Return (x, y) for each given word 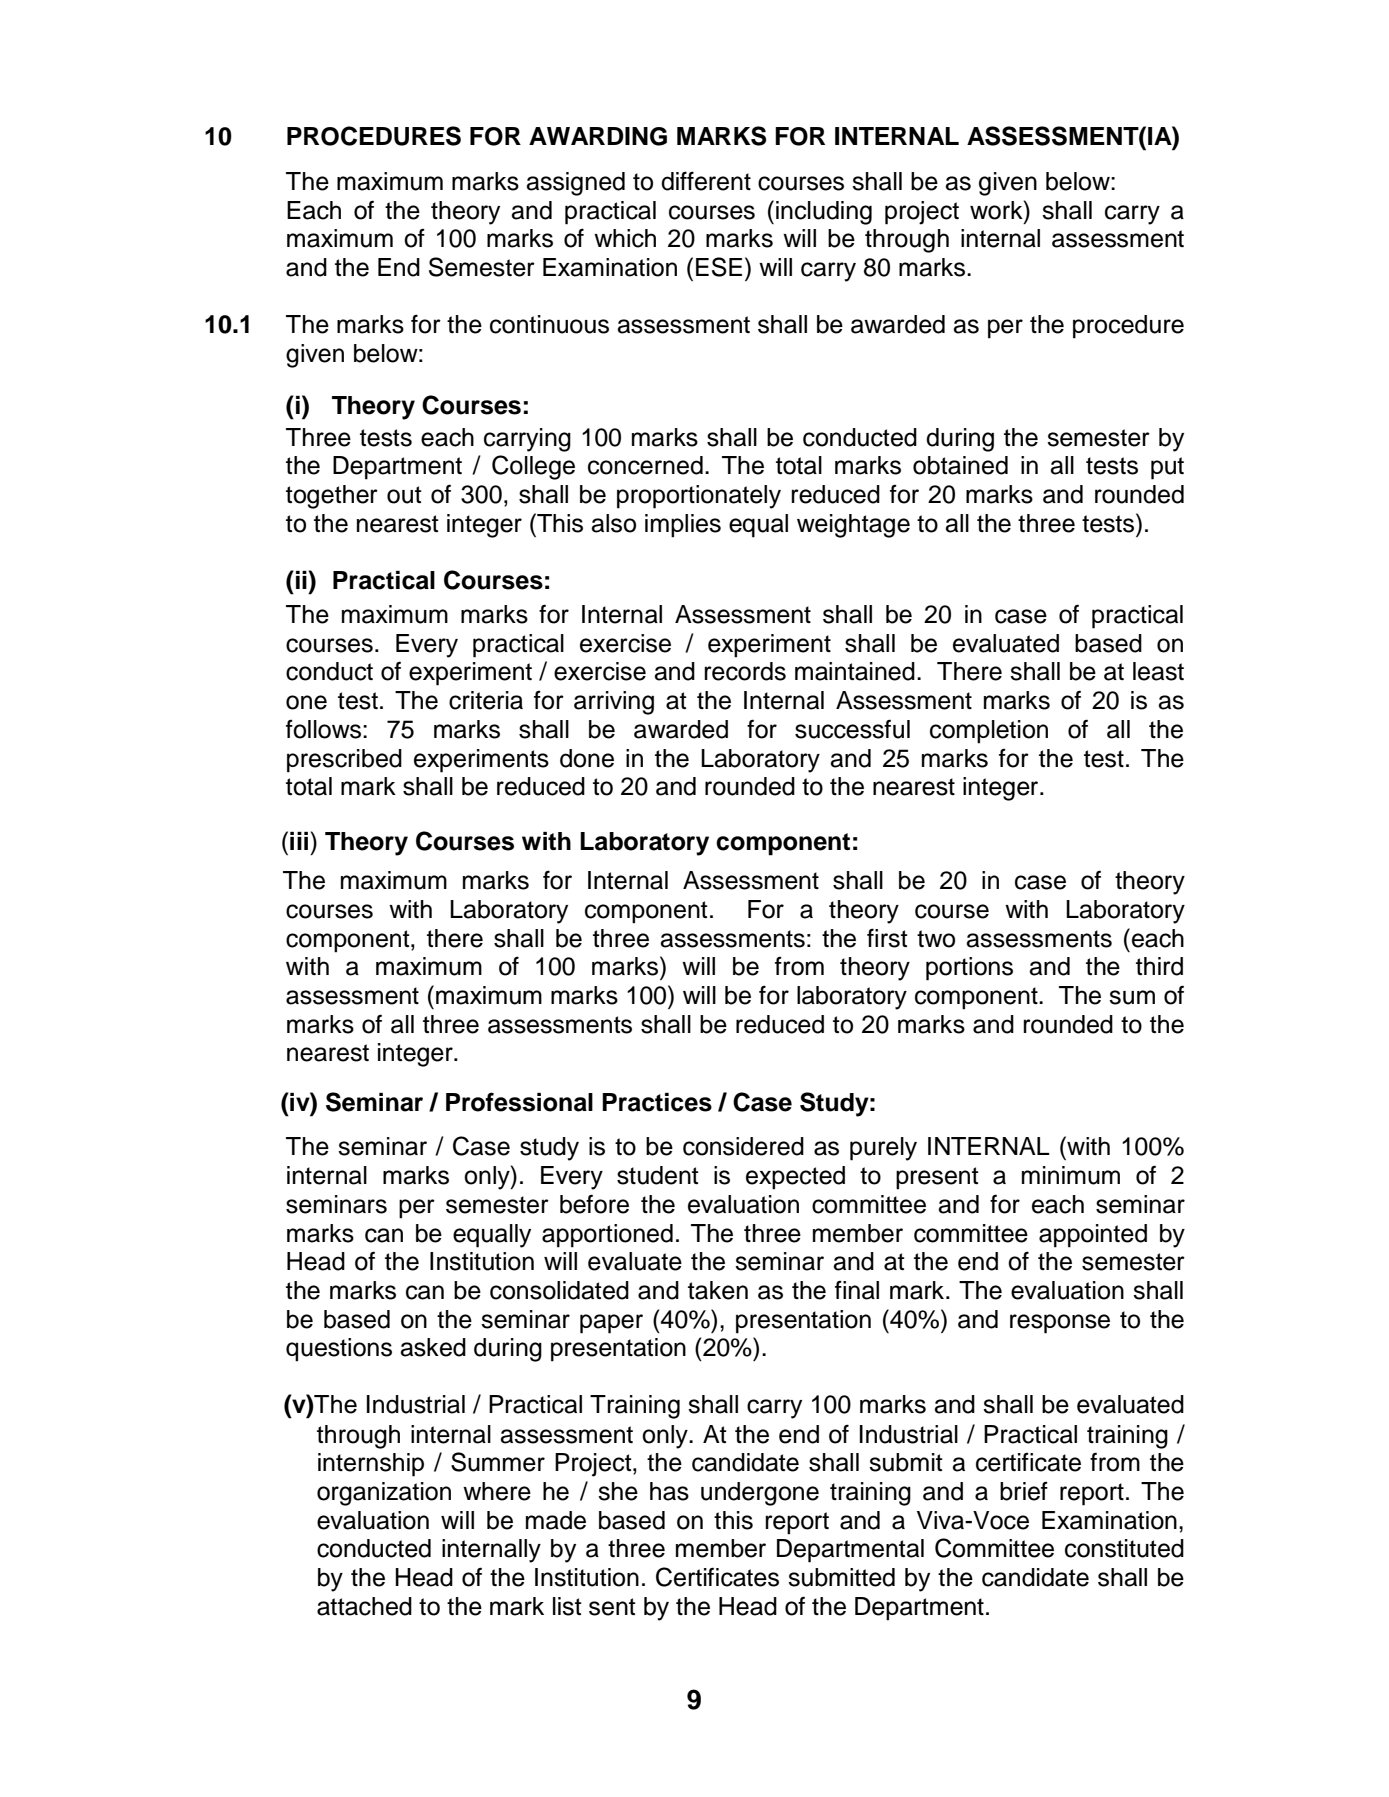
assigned (575, 184)
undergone (760, 1494)
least (1158, 671)
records (745, 671)
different (706, 181)
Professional (519, 1102)
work (997, 210)
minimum (1071, 1175)
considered (743, 1146)
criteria (486, 700)
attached (364, 1606)
